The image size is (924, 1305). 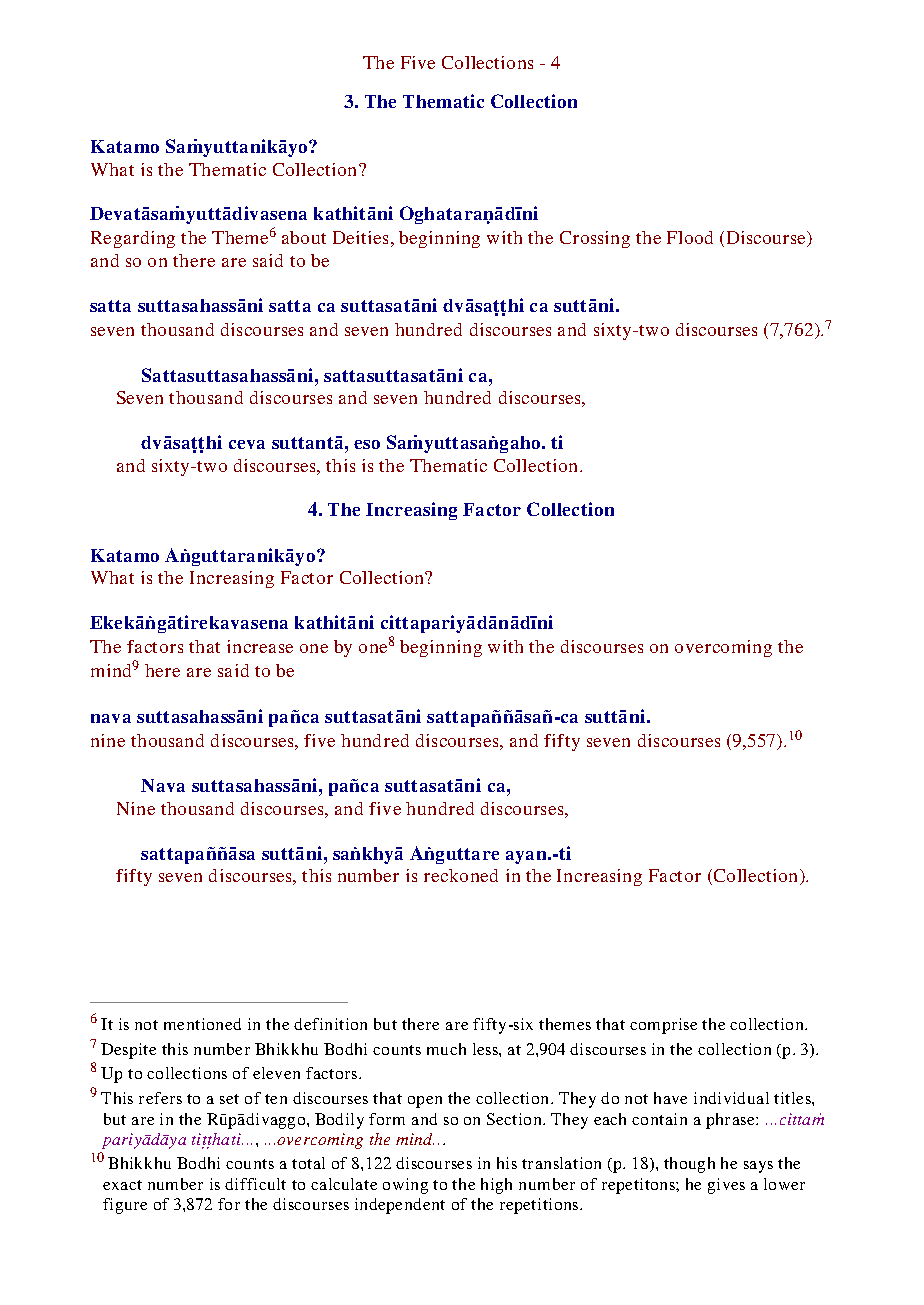 What do you see at coordinates (304, 237) in the page?
I see `about` at bounding box center [304, 237].
